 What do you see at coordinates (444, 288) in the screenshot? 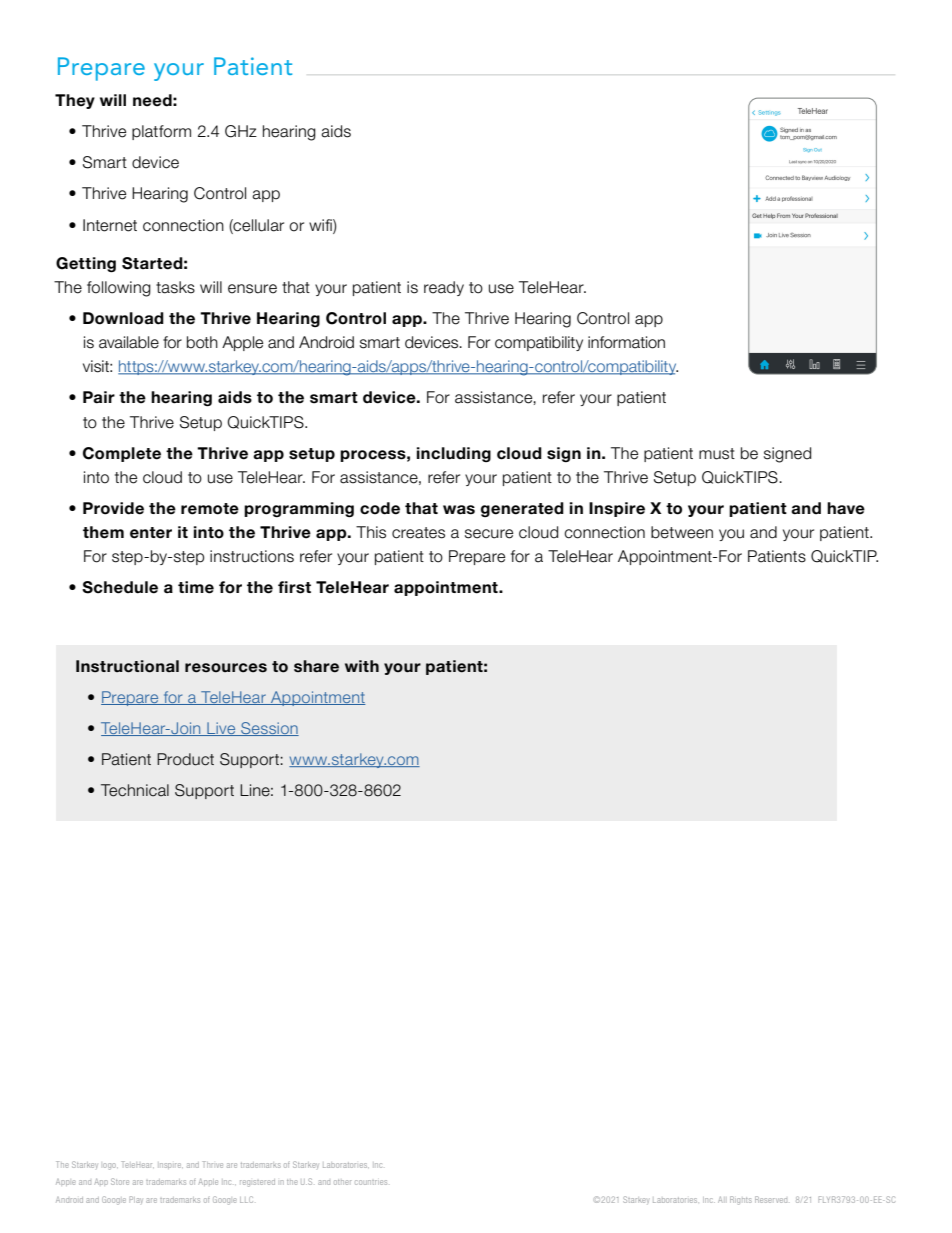
I see `ready` at bounding box center [444, 288].
